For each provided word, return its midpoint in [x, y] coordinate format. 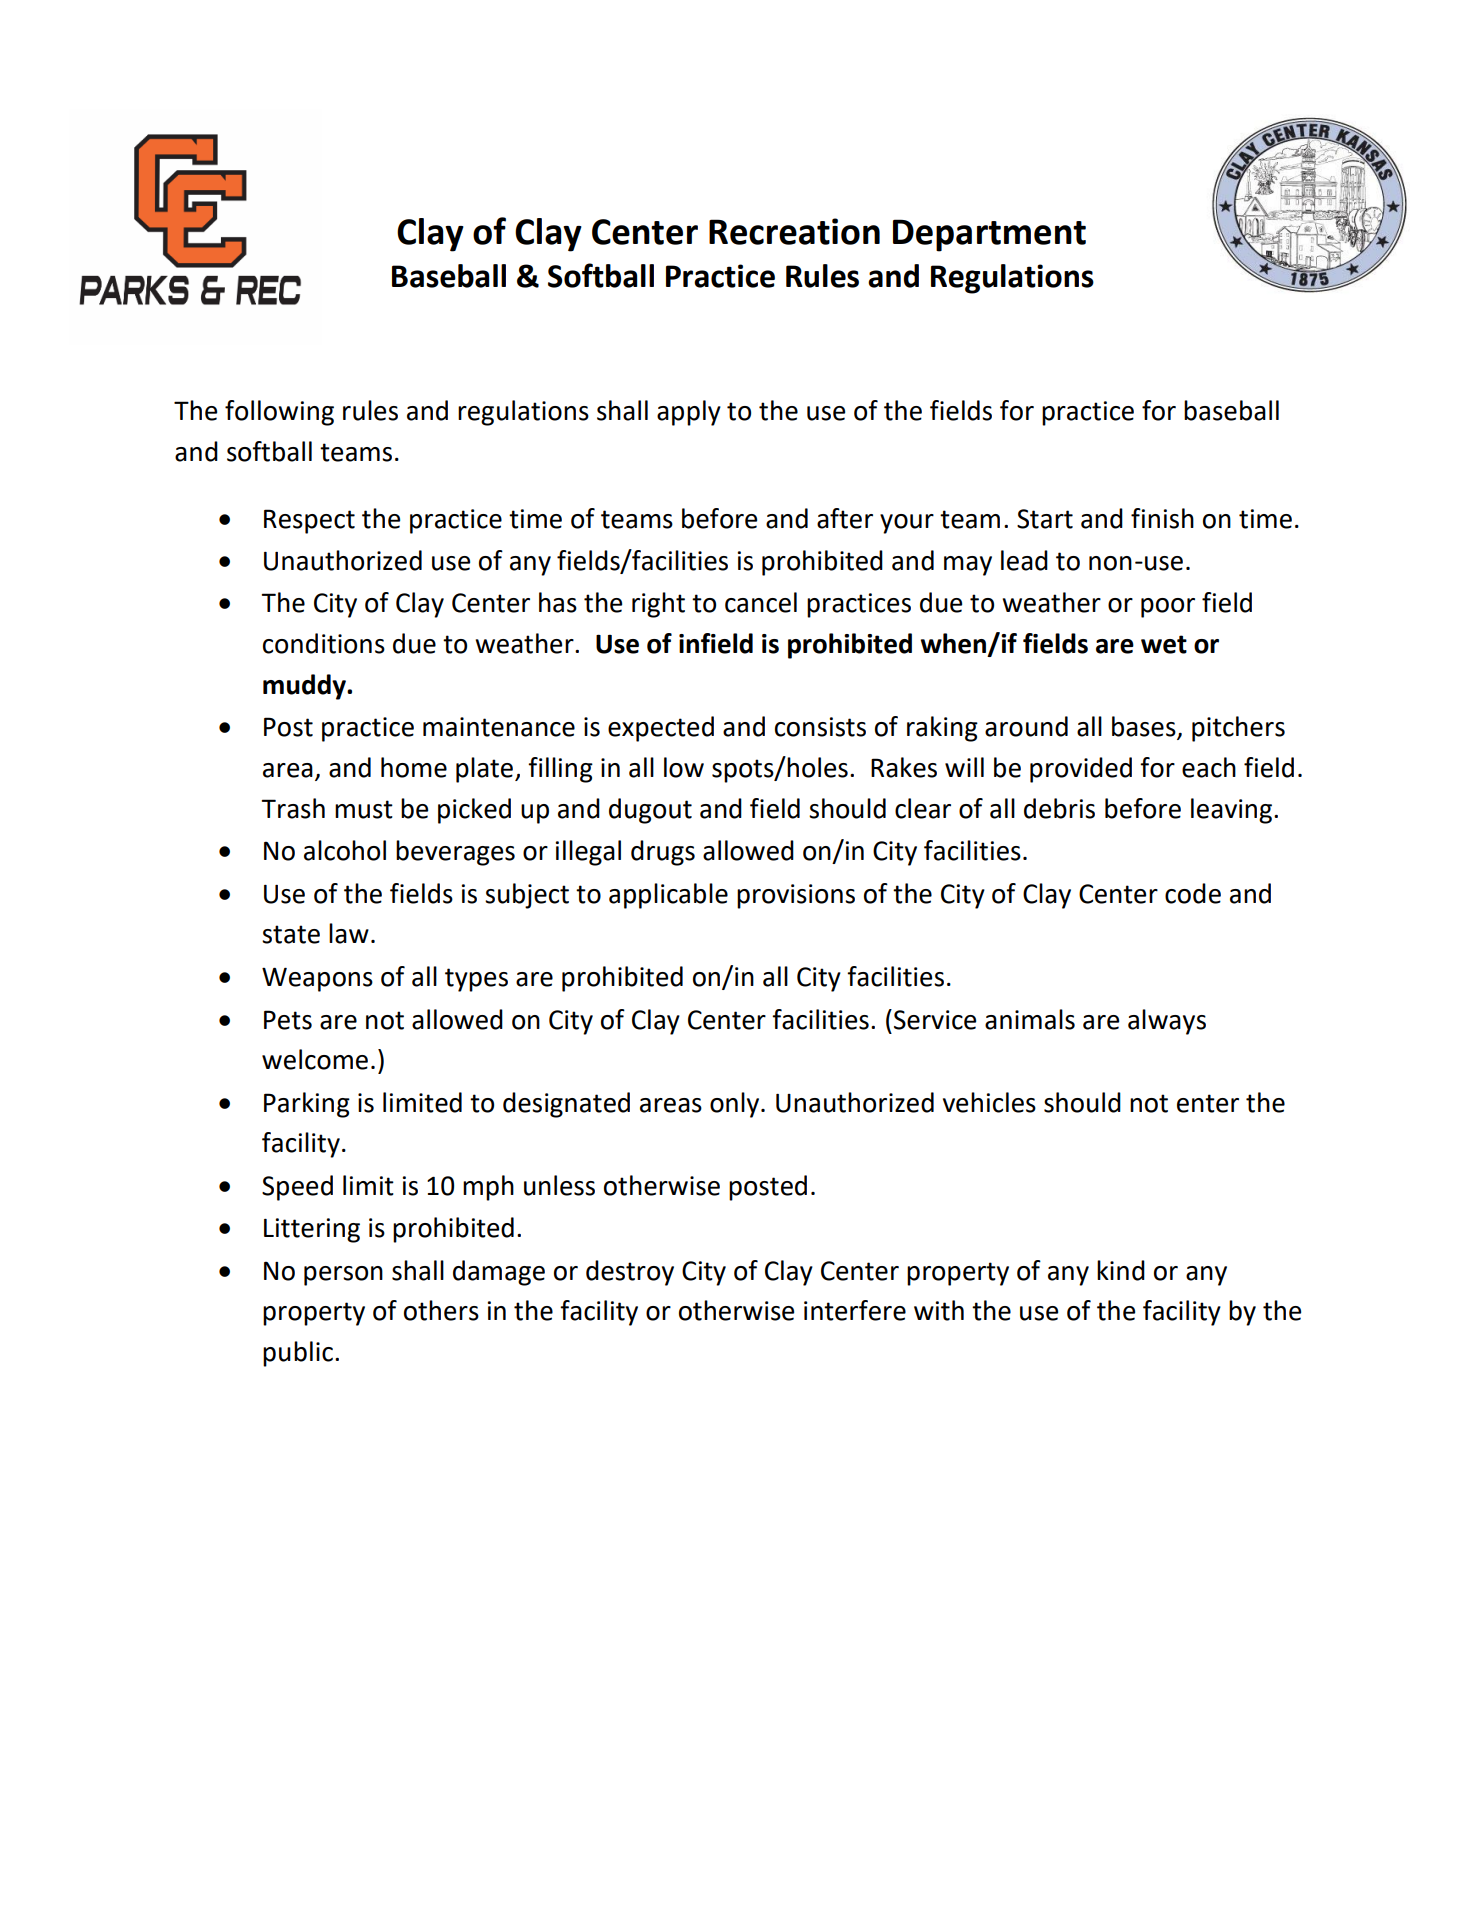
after [845, 518]
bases [1145, 727]
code [1193, 893]
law [349, 933]
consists [820, 727]
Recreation [794, 231]
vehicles [989, 1102]
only [736, 1105]
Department [989, 235]
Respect [309, 521]
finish [1162, 518]
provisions [796, 896]
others [441, 1310]
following [279, 413]
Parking [307, 1105]
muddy [305, 687]
